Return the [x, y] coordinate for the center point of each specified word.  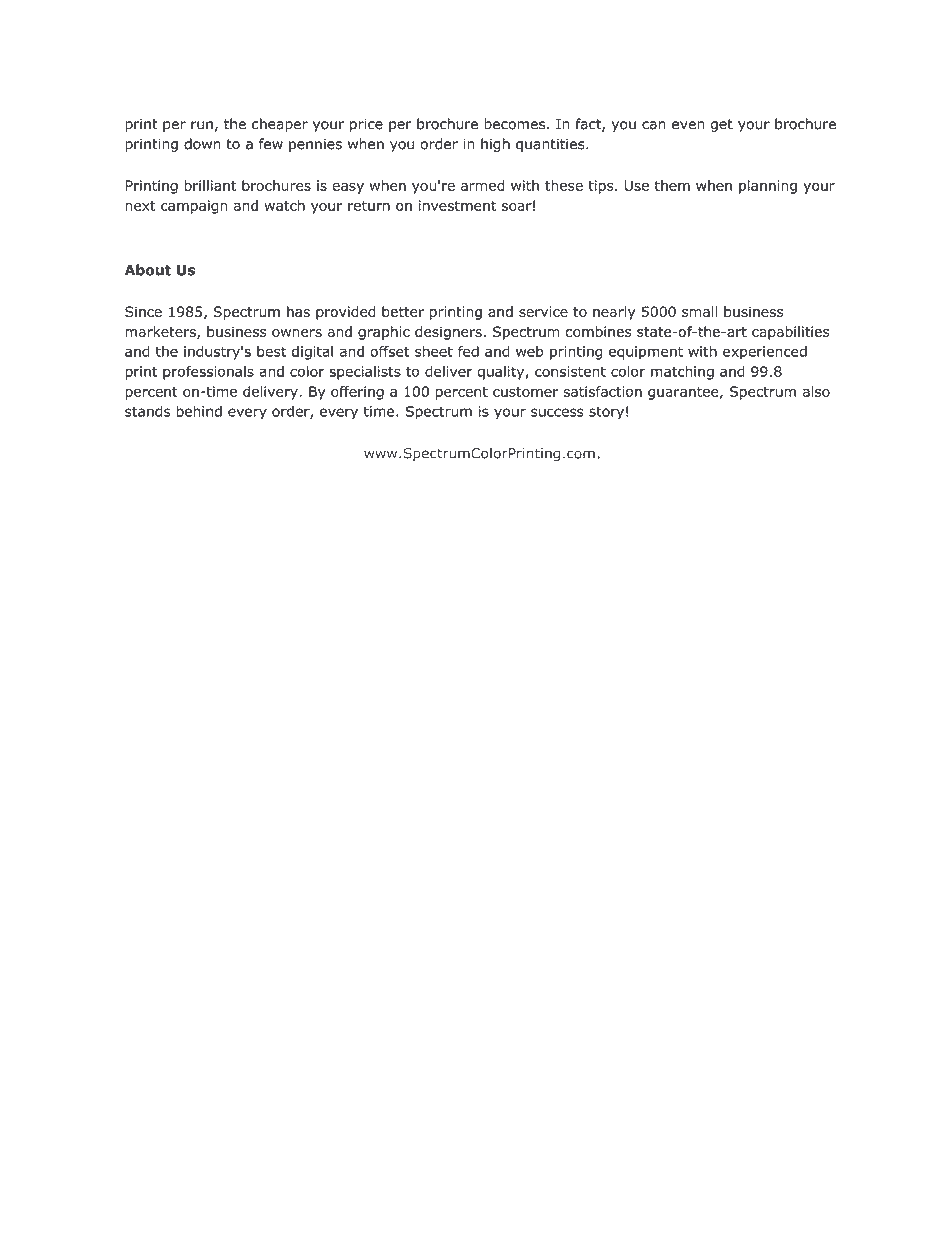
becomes [516, 124]
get [722, 125]
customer [525, 392]
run [202, 125]
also [816, 391]
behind [199, 411]
